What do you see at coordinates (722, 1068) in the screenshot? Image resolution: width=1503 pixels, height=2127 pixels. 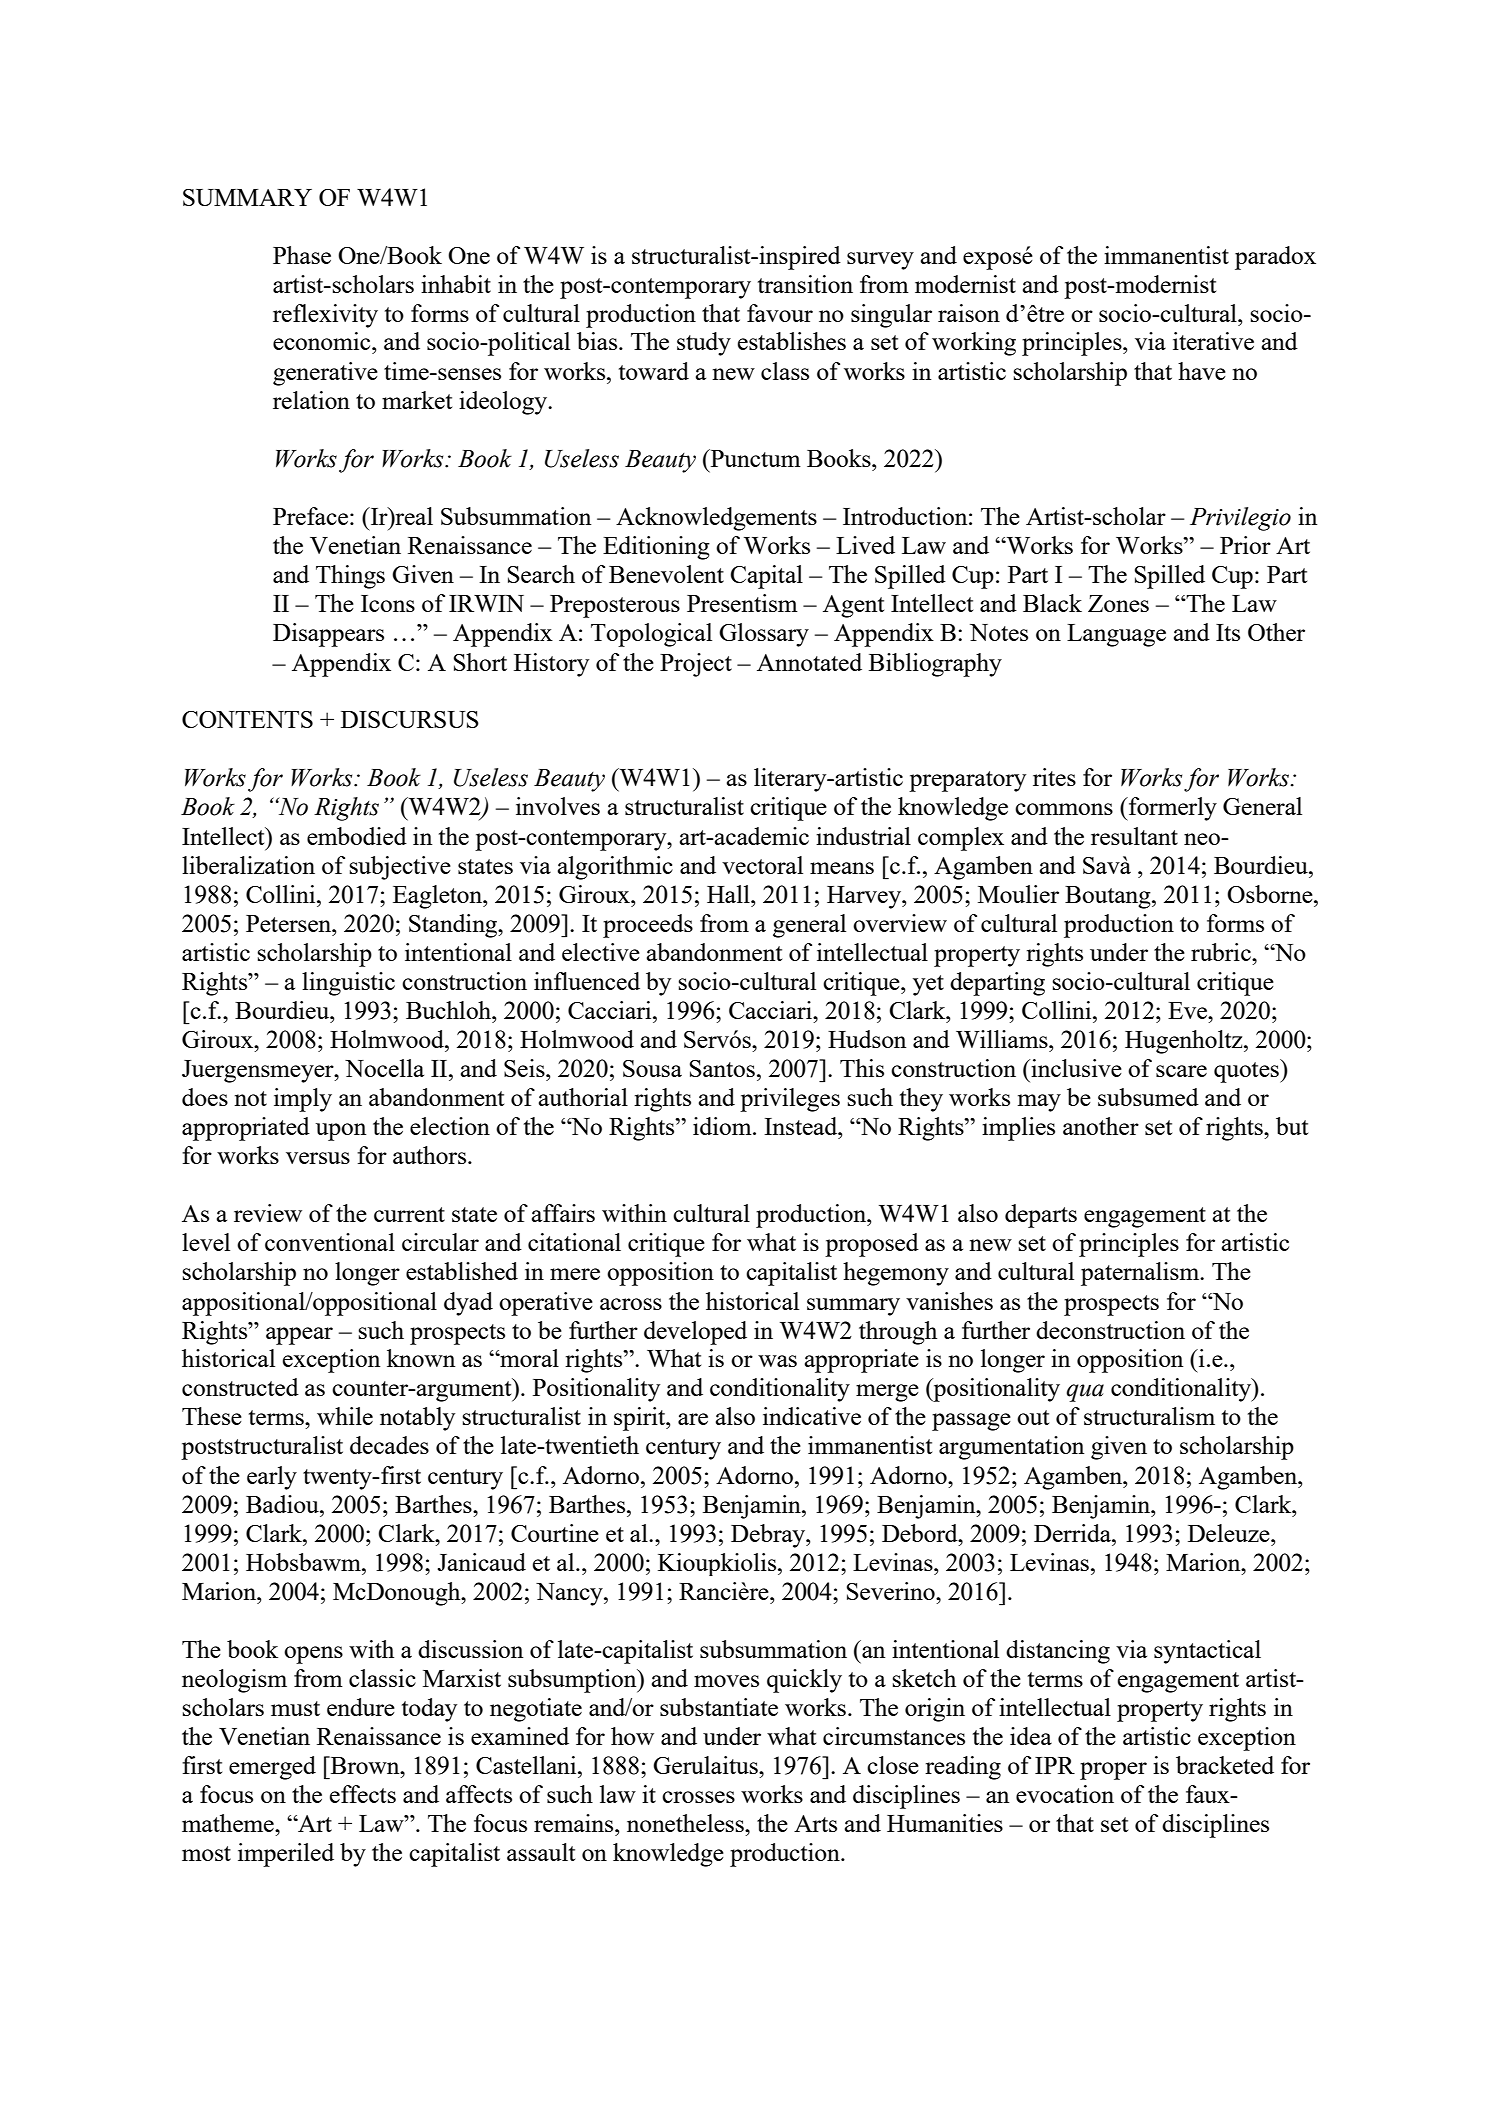 I see `Santos` at bounding box center [722, 1068].
